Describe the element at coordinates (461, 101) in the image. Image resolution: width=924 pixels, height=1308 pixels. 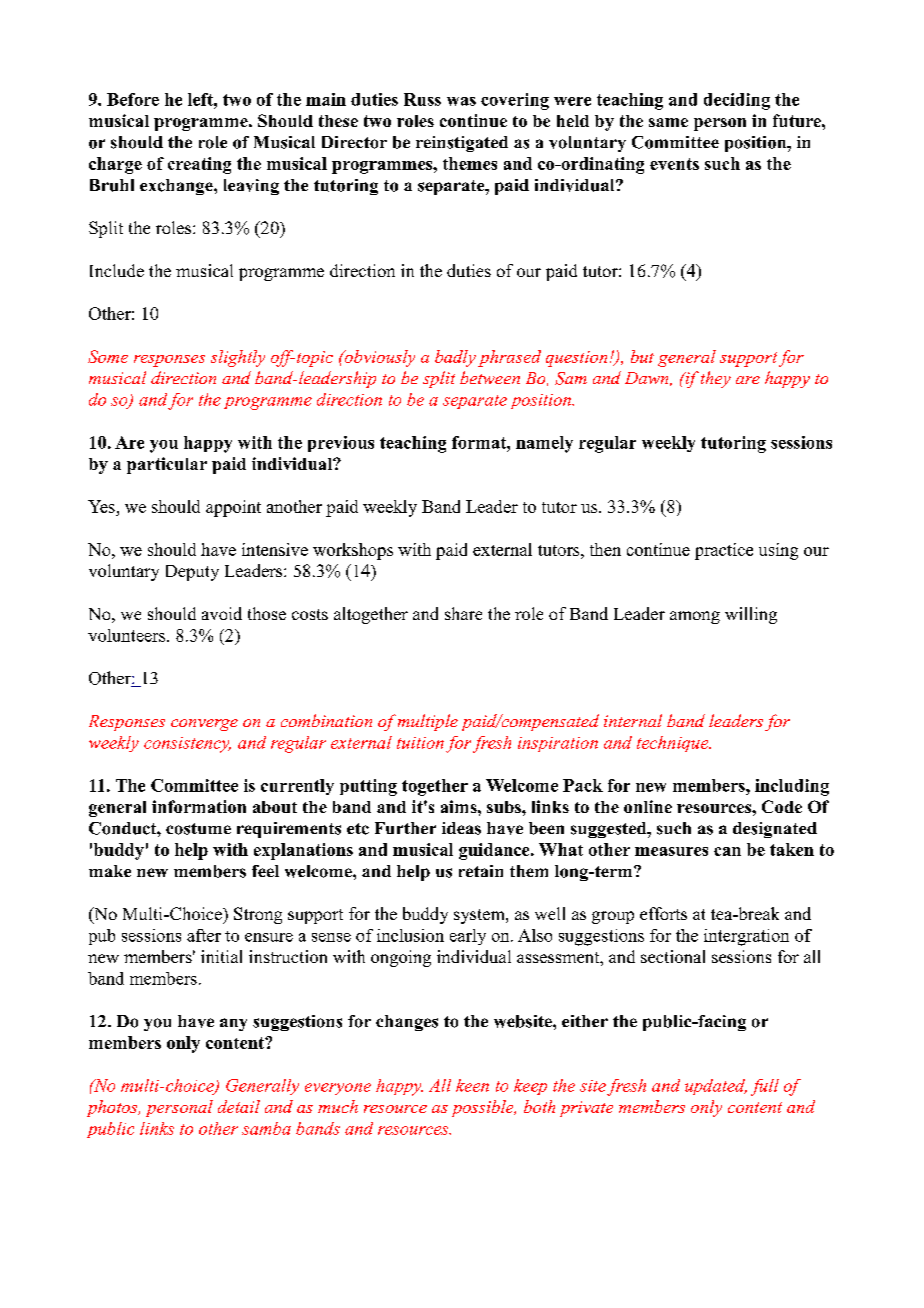
I see `was` at that location.
